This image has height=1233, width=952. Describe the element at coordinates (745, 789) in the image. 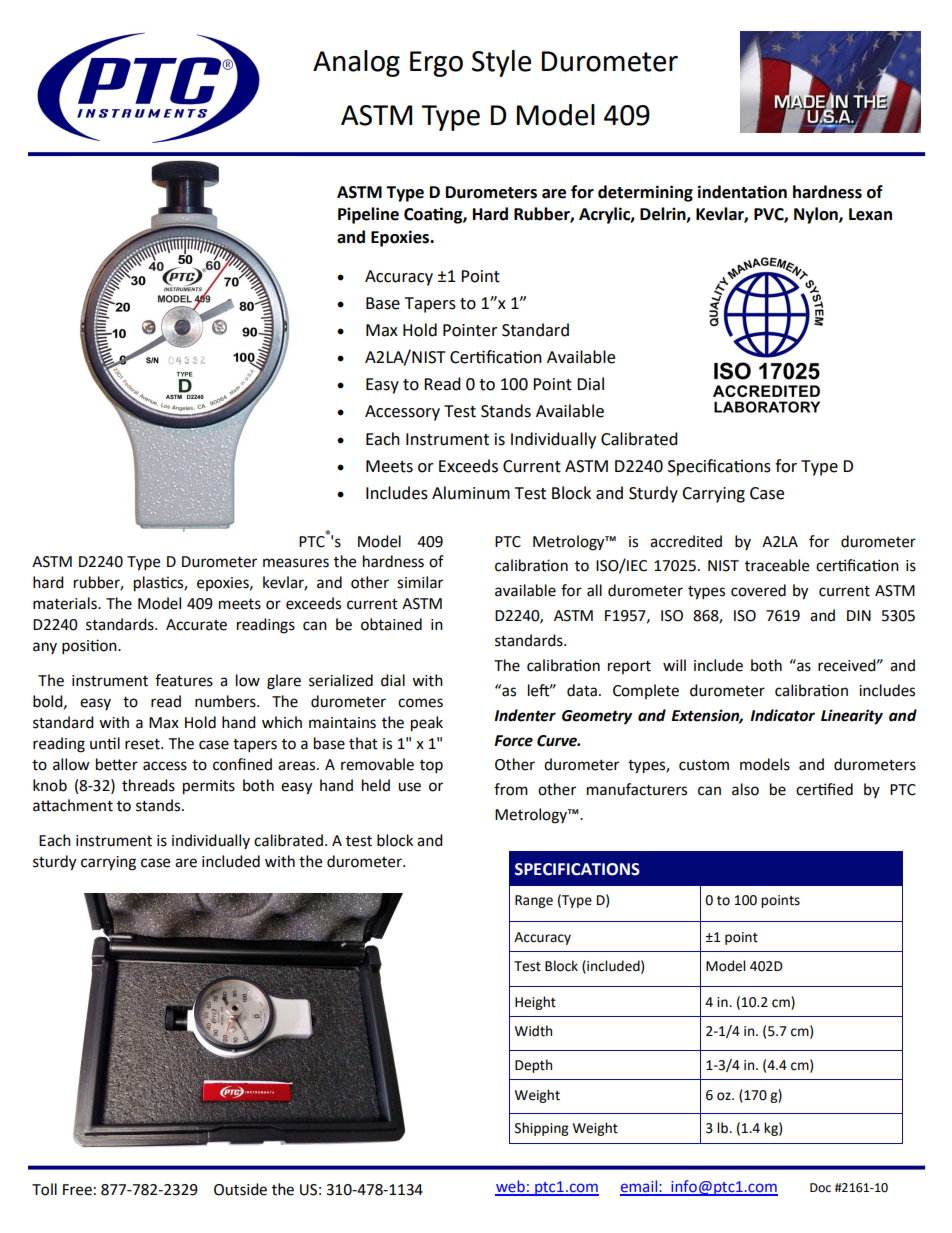

I see `also` at that location.
